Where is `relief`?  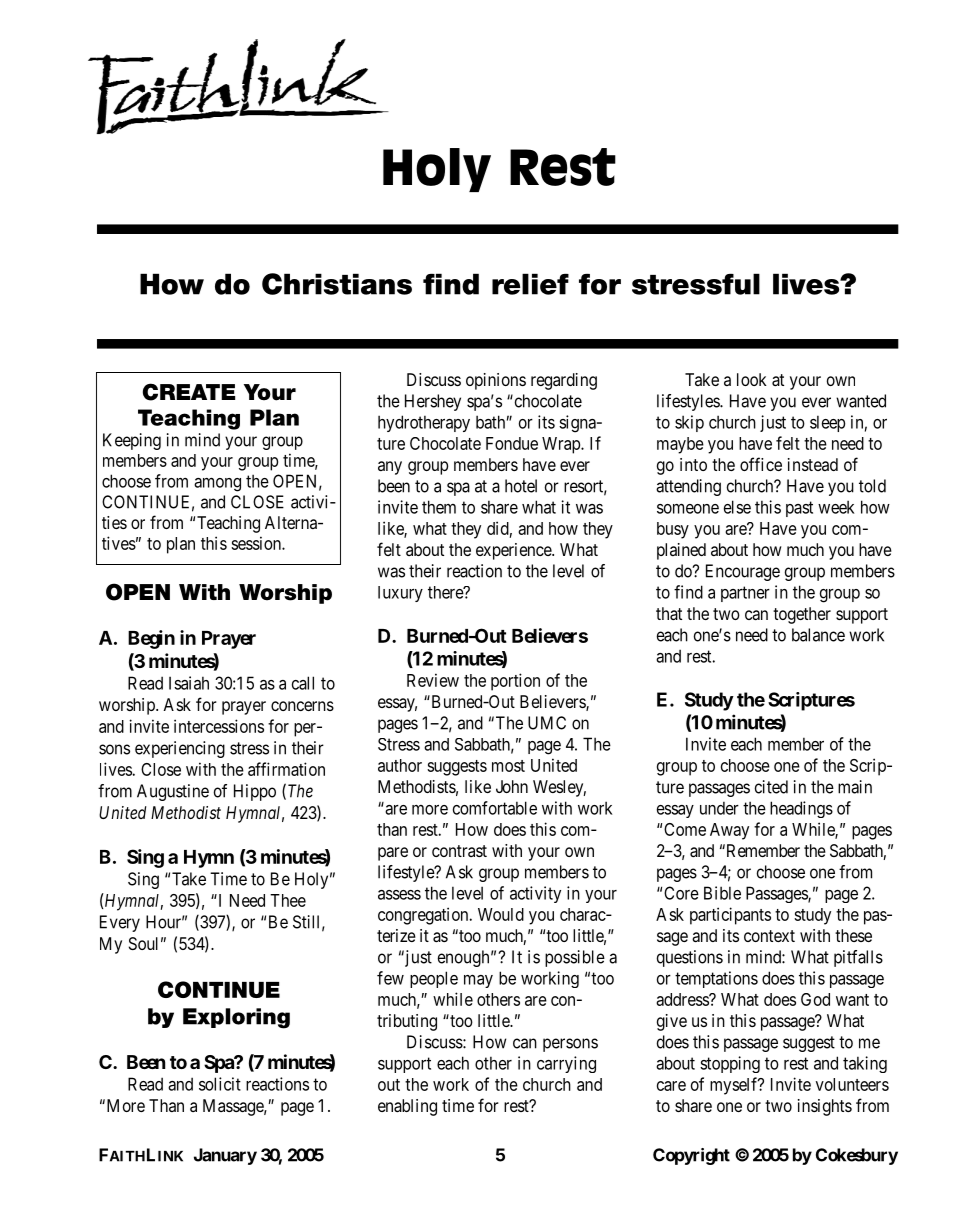
relief is located at coordinates (530, 284).
